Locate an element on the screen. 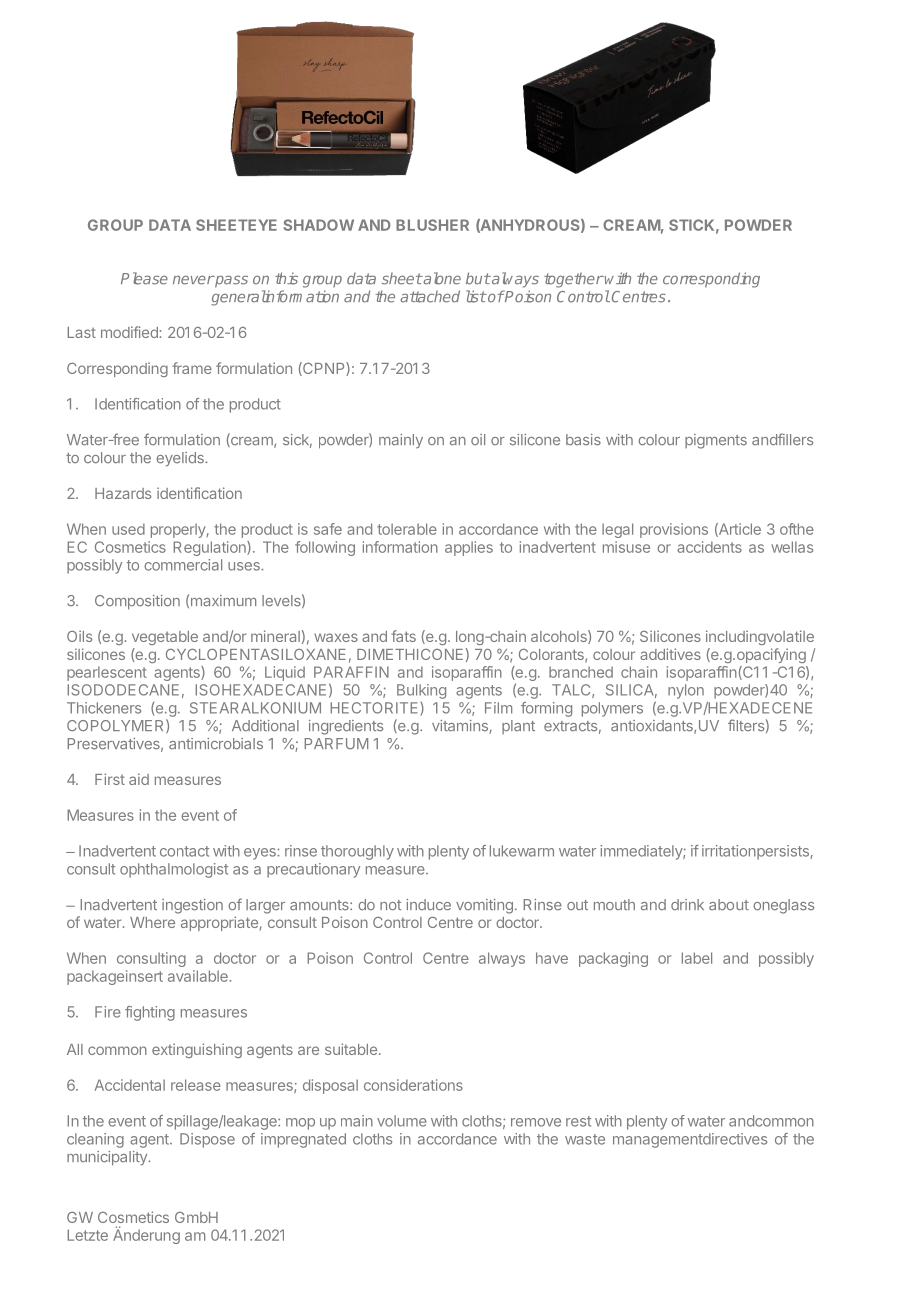 Image resolution: width=924 pixels, height=1309 pixels. nylon is located at coordinates (686, 691).
